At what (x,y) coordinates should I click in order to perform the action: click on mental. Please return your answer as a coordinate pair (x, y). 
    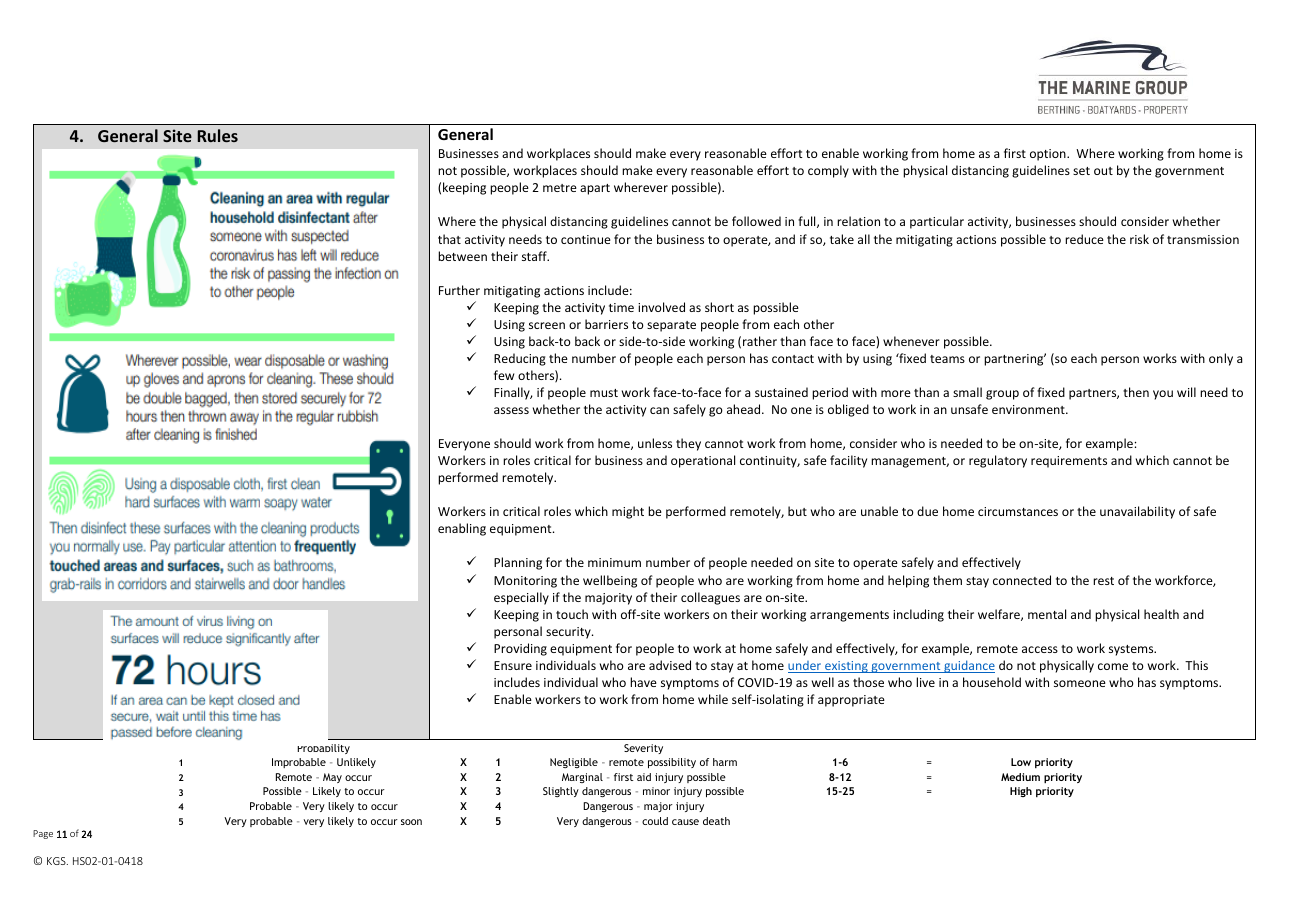
    Looking at the image, I should click on (1047, 614).
